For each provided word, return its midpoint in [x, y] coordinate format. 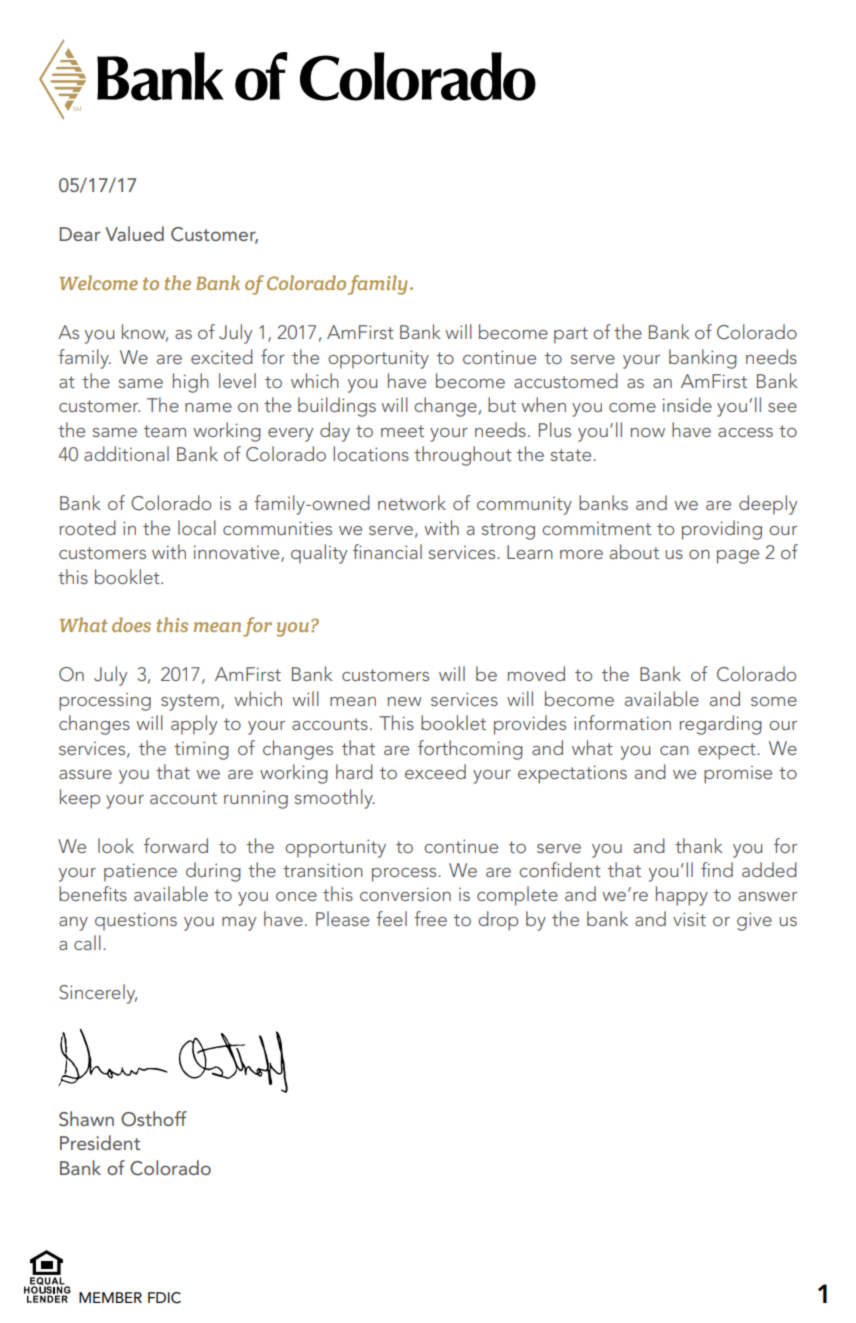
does [131, 624]
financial [387, 551]
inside [687, 404]
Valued [134, 233]
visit [689, 919]
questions [136, 921]
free [430, 918]
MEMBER [110, 1297]
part [571, 335]
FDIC [164, 1298]
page [738, 557]
